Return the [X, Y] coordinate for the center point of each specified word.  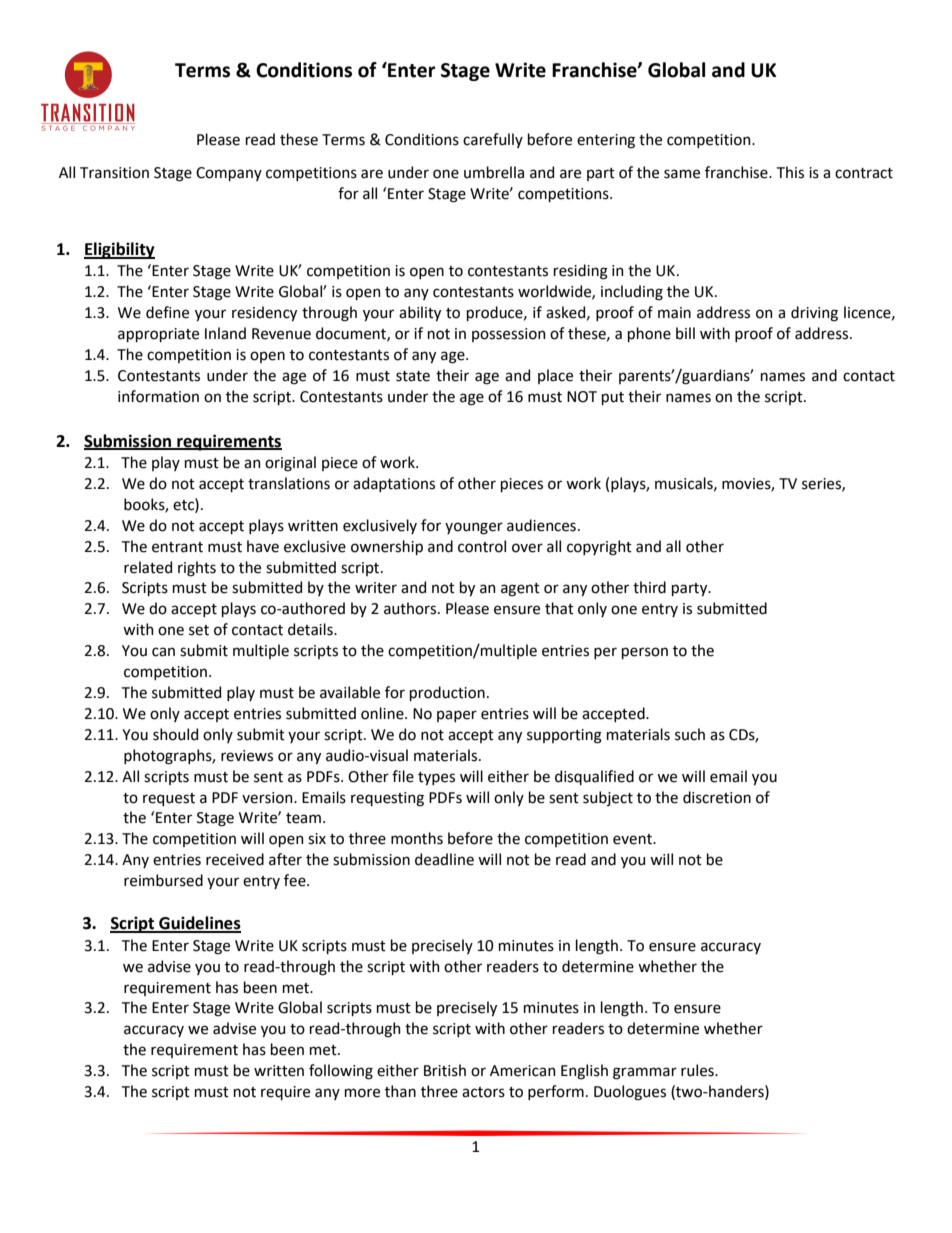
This [790, 172]
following [341, 1072]
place [555, 376]
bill [685, 333]
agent [520, 590]
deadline [444, 859]
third [649, 587]
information [158, 396]
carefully [493, 140]
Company [229, 174]
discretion [717, 797]
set [199, 630]
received [235, 859]
